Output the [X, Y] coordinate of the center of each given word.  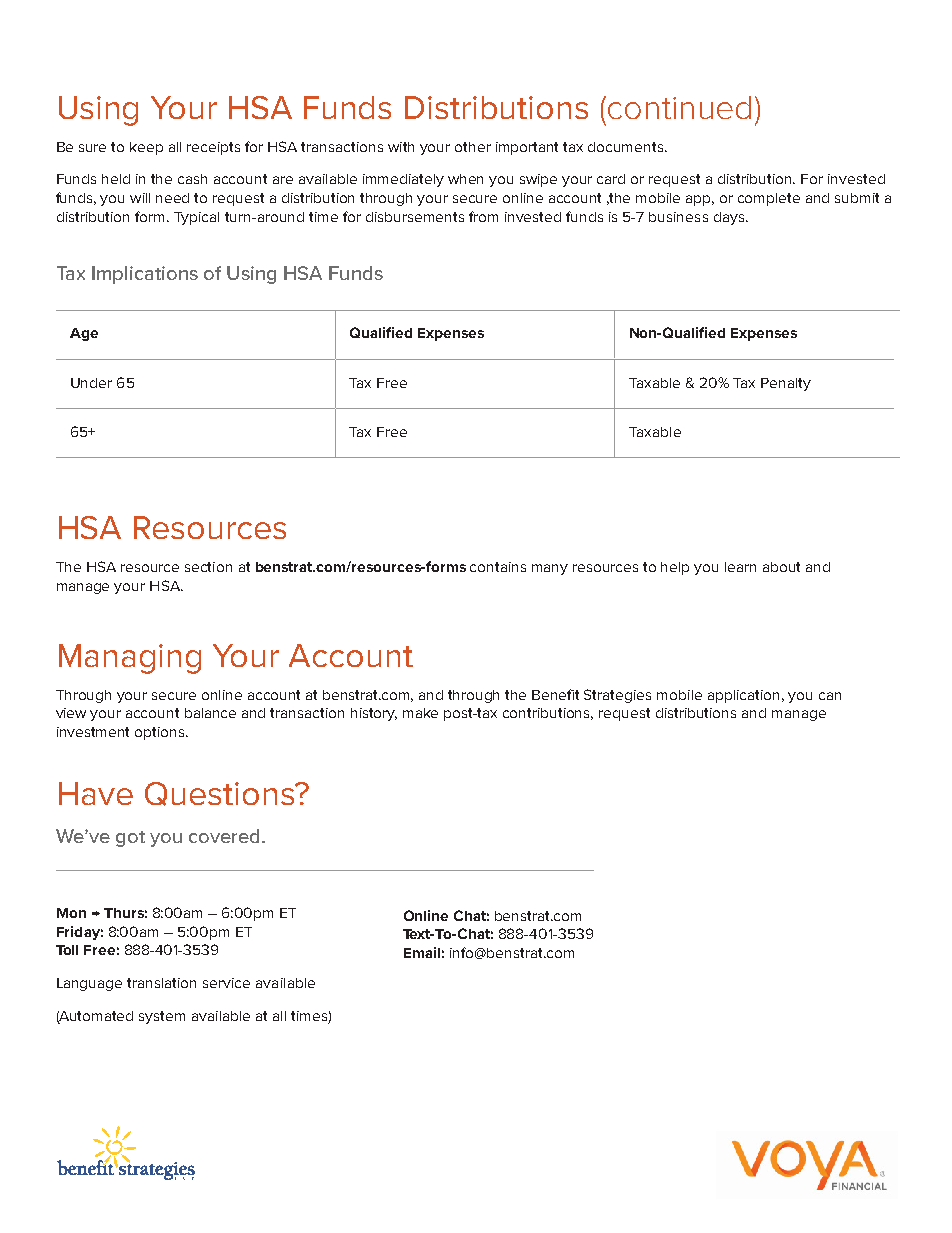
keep [146, 148]
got [130, 839]
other [473, 147]
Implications [145, 275]
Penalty [786, 384]
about [781, 567]
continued [679, 107]
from [483, 216]
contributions [548, 714]
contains [498, 567]
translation [161, 983]
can [830, 696]
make [420, 713]
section [208, 567]
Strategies [617, 696]
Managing [130, 659]
